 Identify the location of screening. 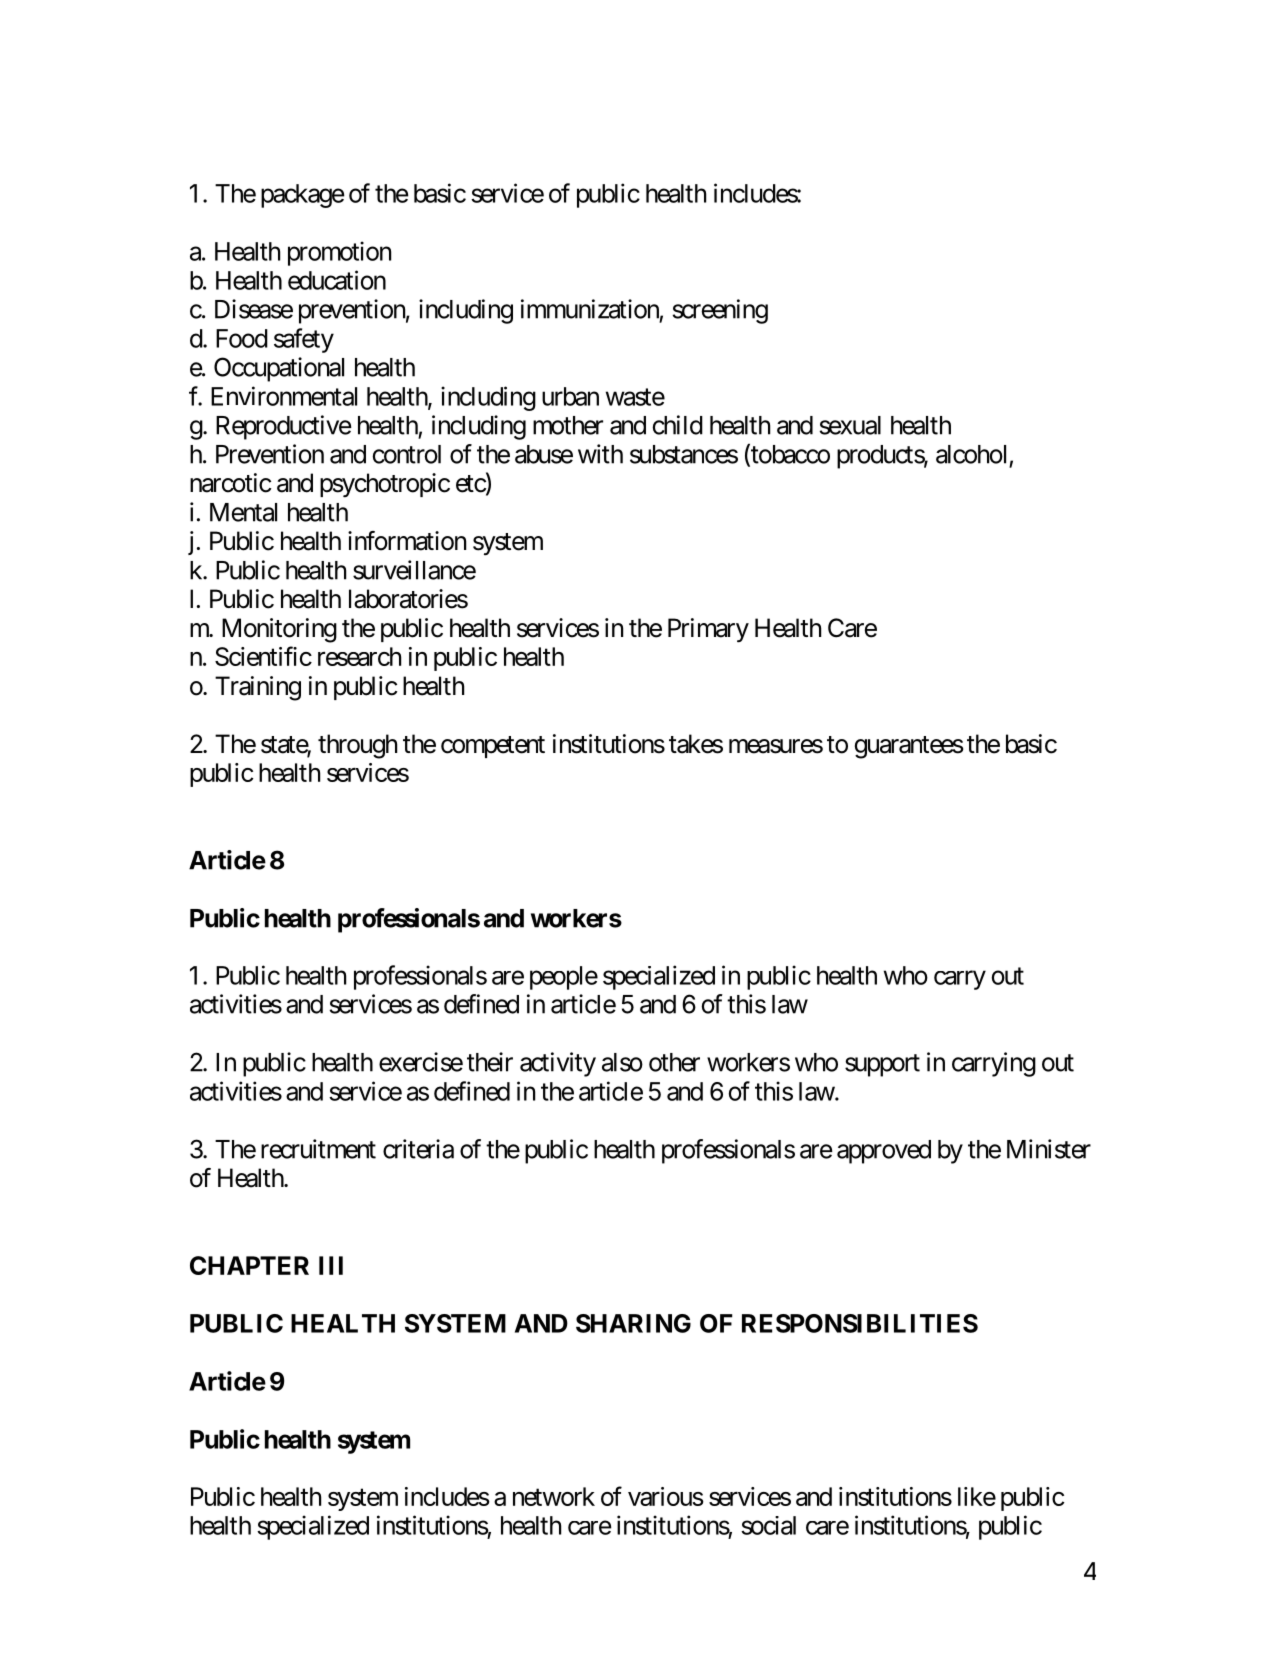
(720, 311).
